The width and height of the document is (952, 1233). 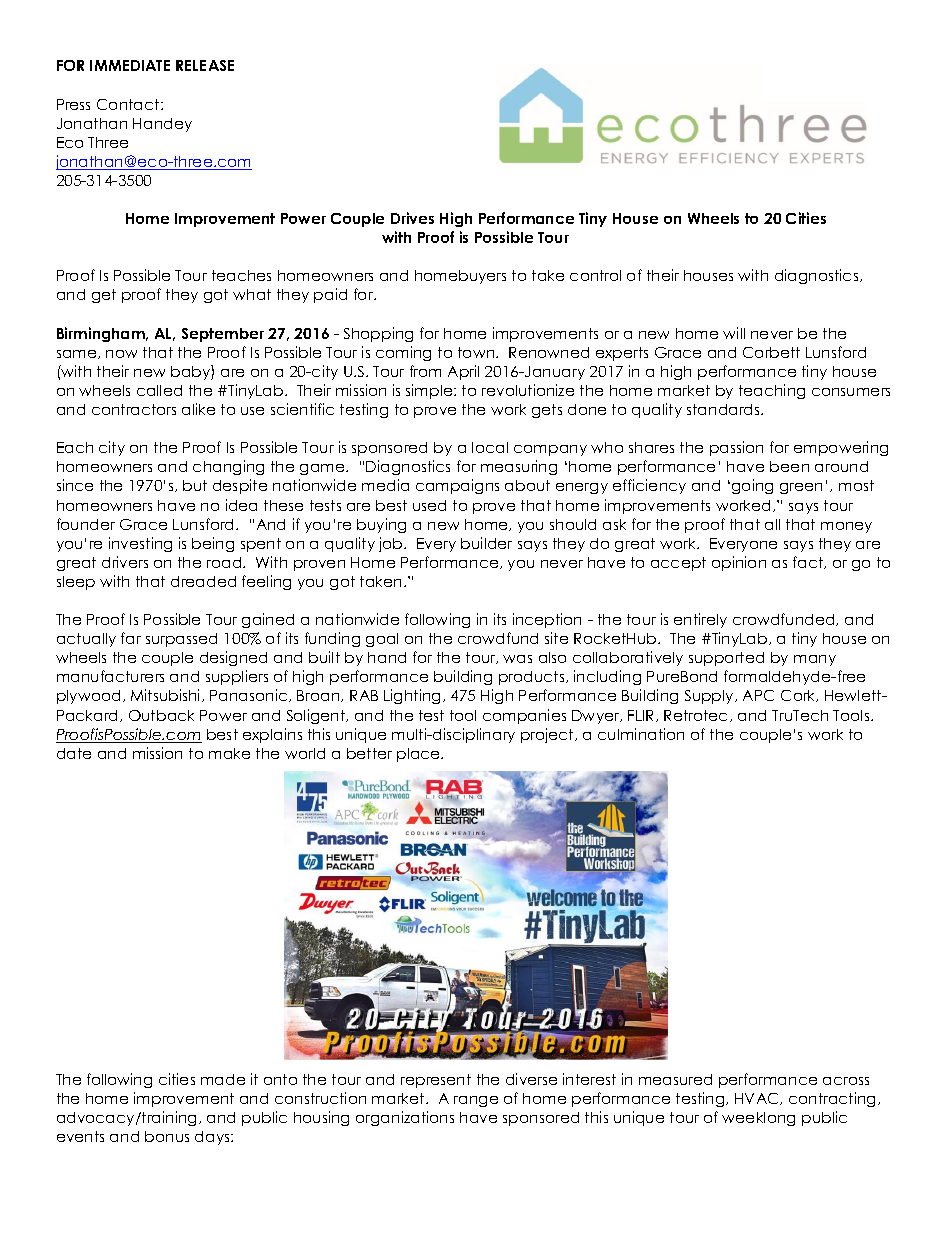 What do you see at coordinates (412, 218) in the document?
I see `Drives` at bounding box center [412, 218].
